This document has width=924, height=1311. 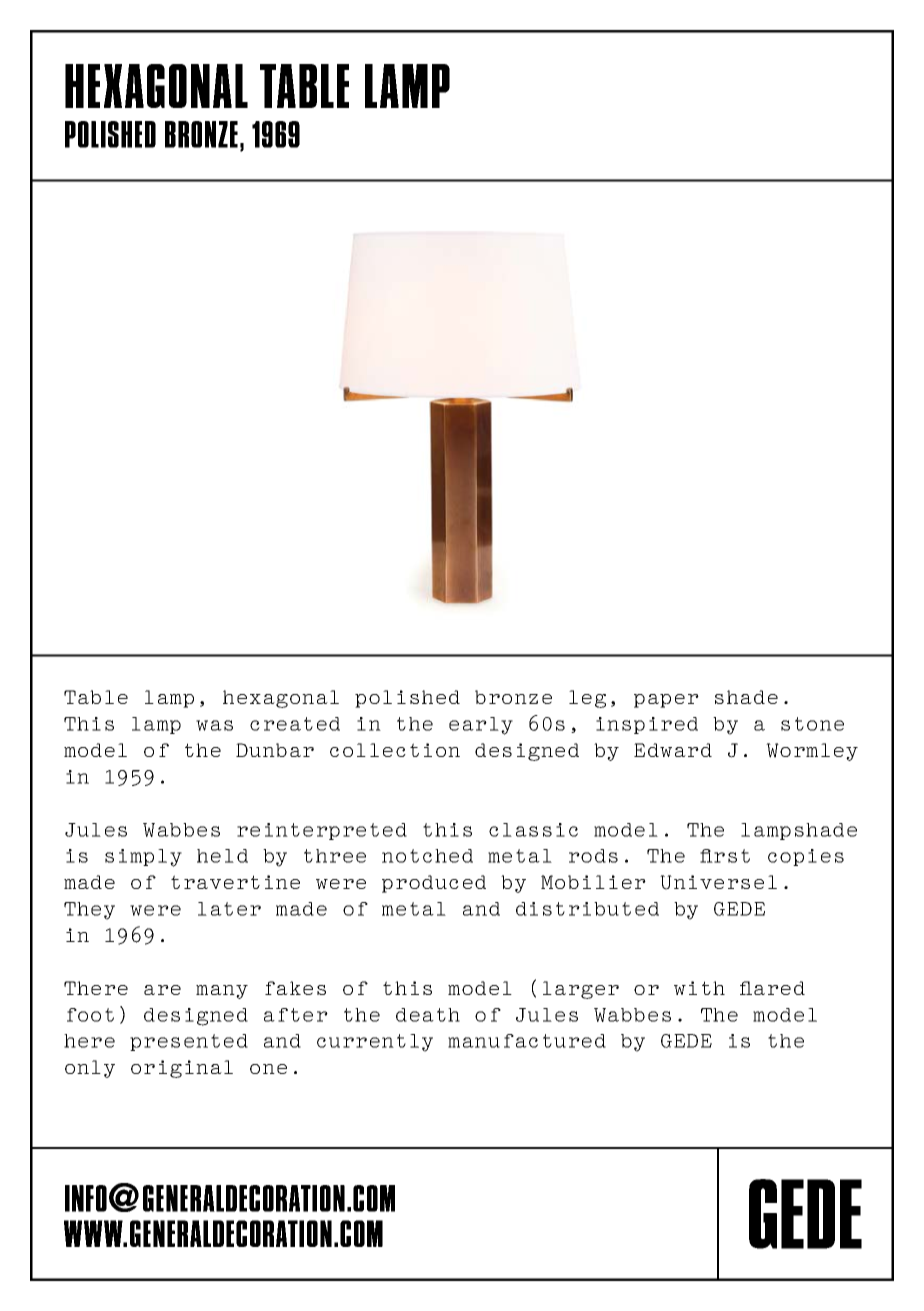 What do you see at coordinates (725, 856) in the document?
I see `first` at bounding box center [725, 856].
